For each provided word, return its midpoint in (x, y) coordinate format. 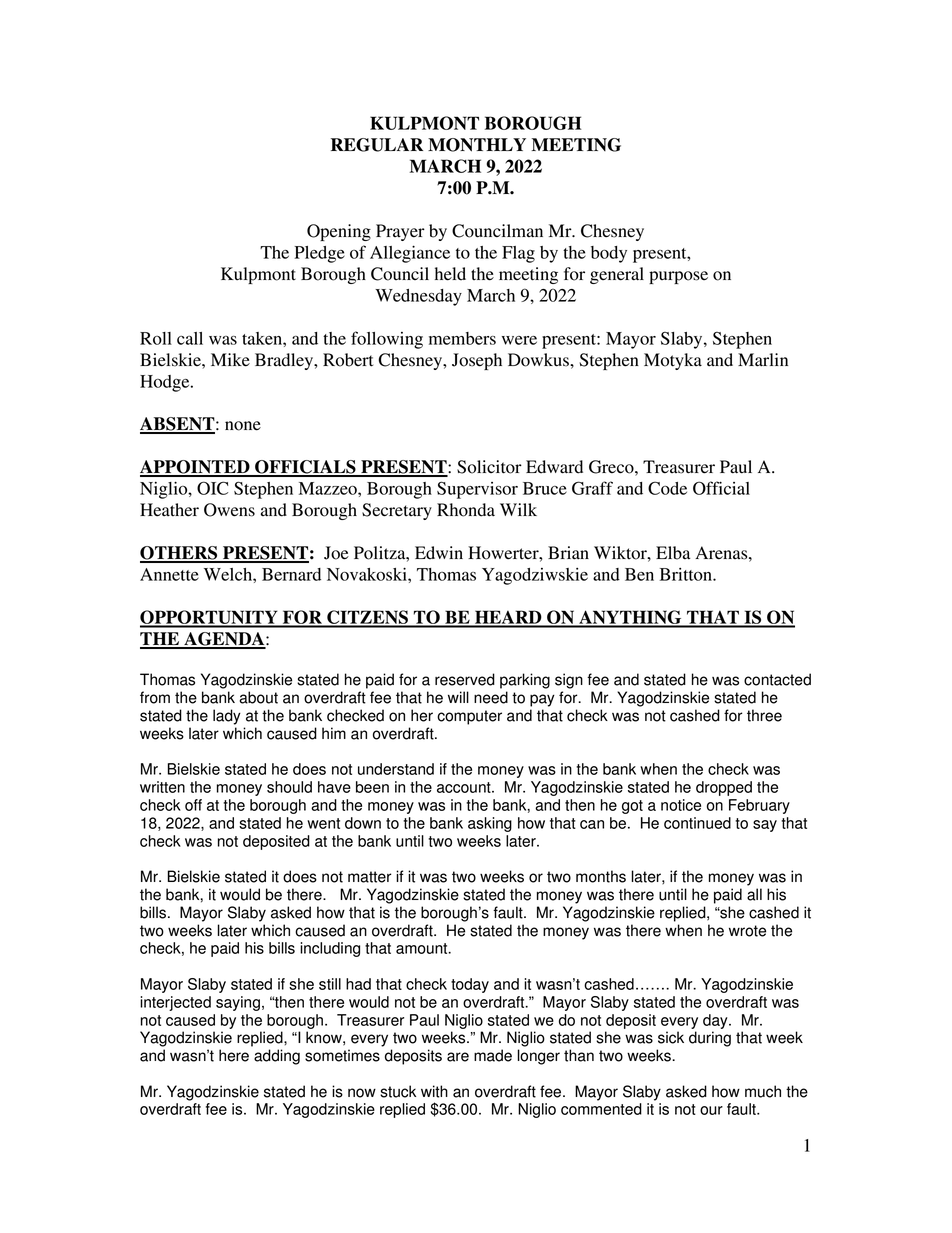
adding (277, 1057)
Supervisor (477, 490)
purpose (678, 277)
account (465, 787)
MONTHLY (477, 145)
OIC (212, 488)
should (289, 787)
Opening (339, 232)
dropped (724, 788)
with (434, 1091)
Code (667, 488)
